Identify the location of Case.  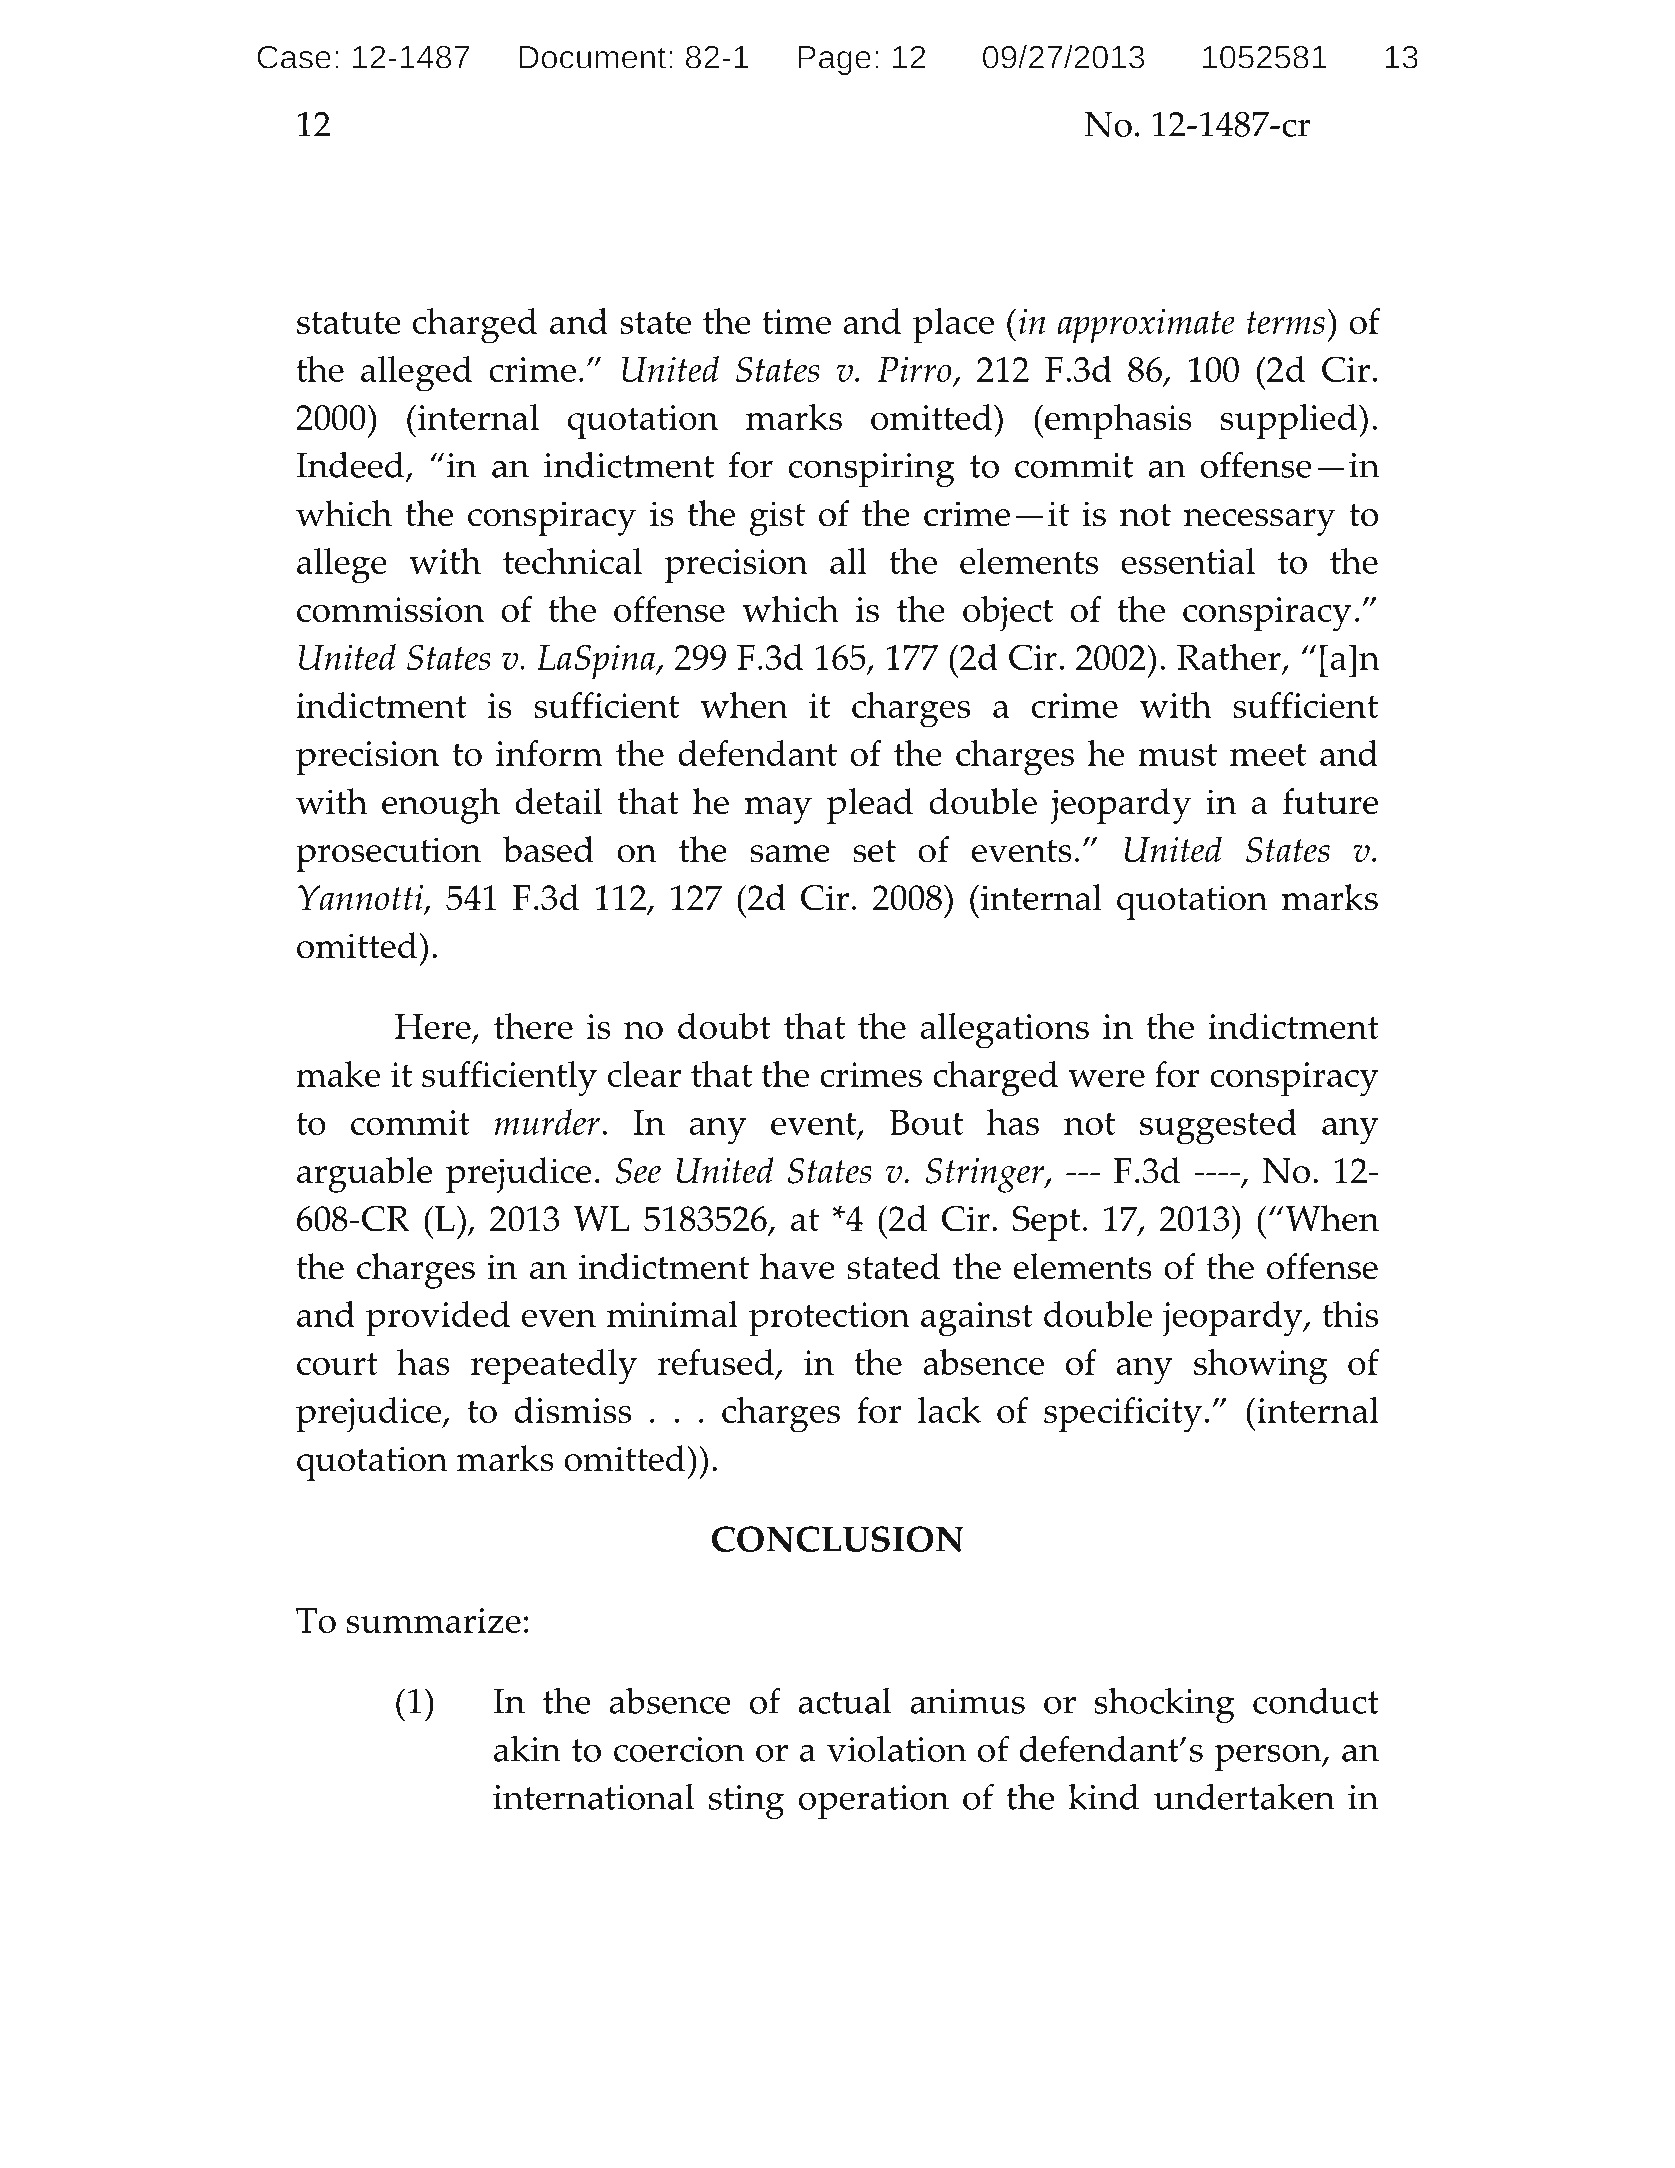
(294, 57).
